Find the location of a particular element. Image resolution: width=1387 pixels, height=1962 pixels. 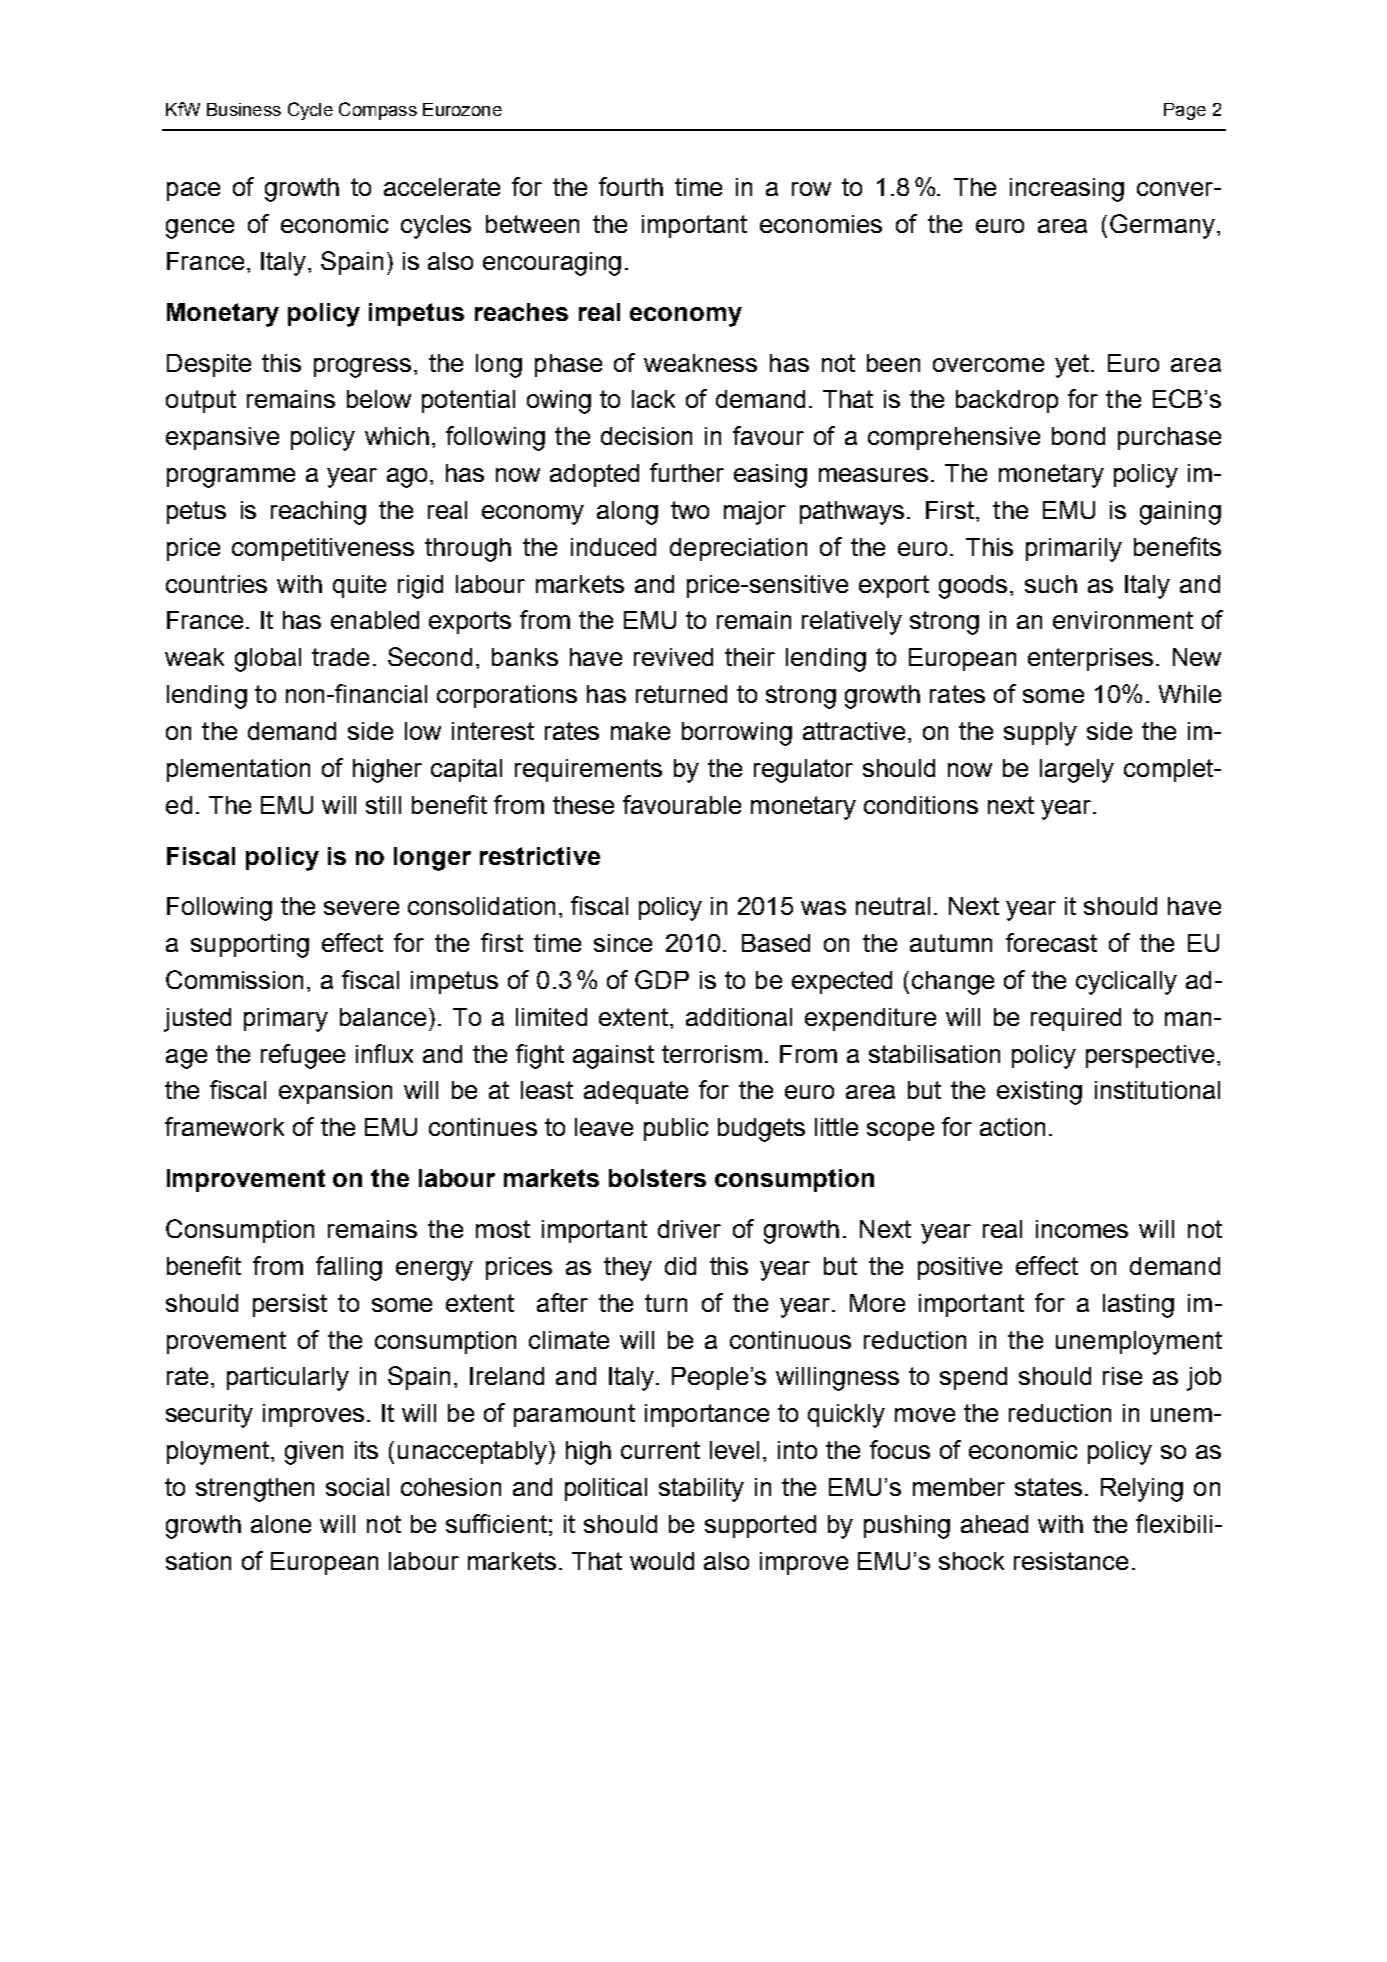

primarily is located at coordinates (1074, 550).
